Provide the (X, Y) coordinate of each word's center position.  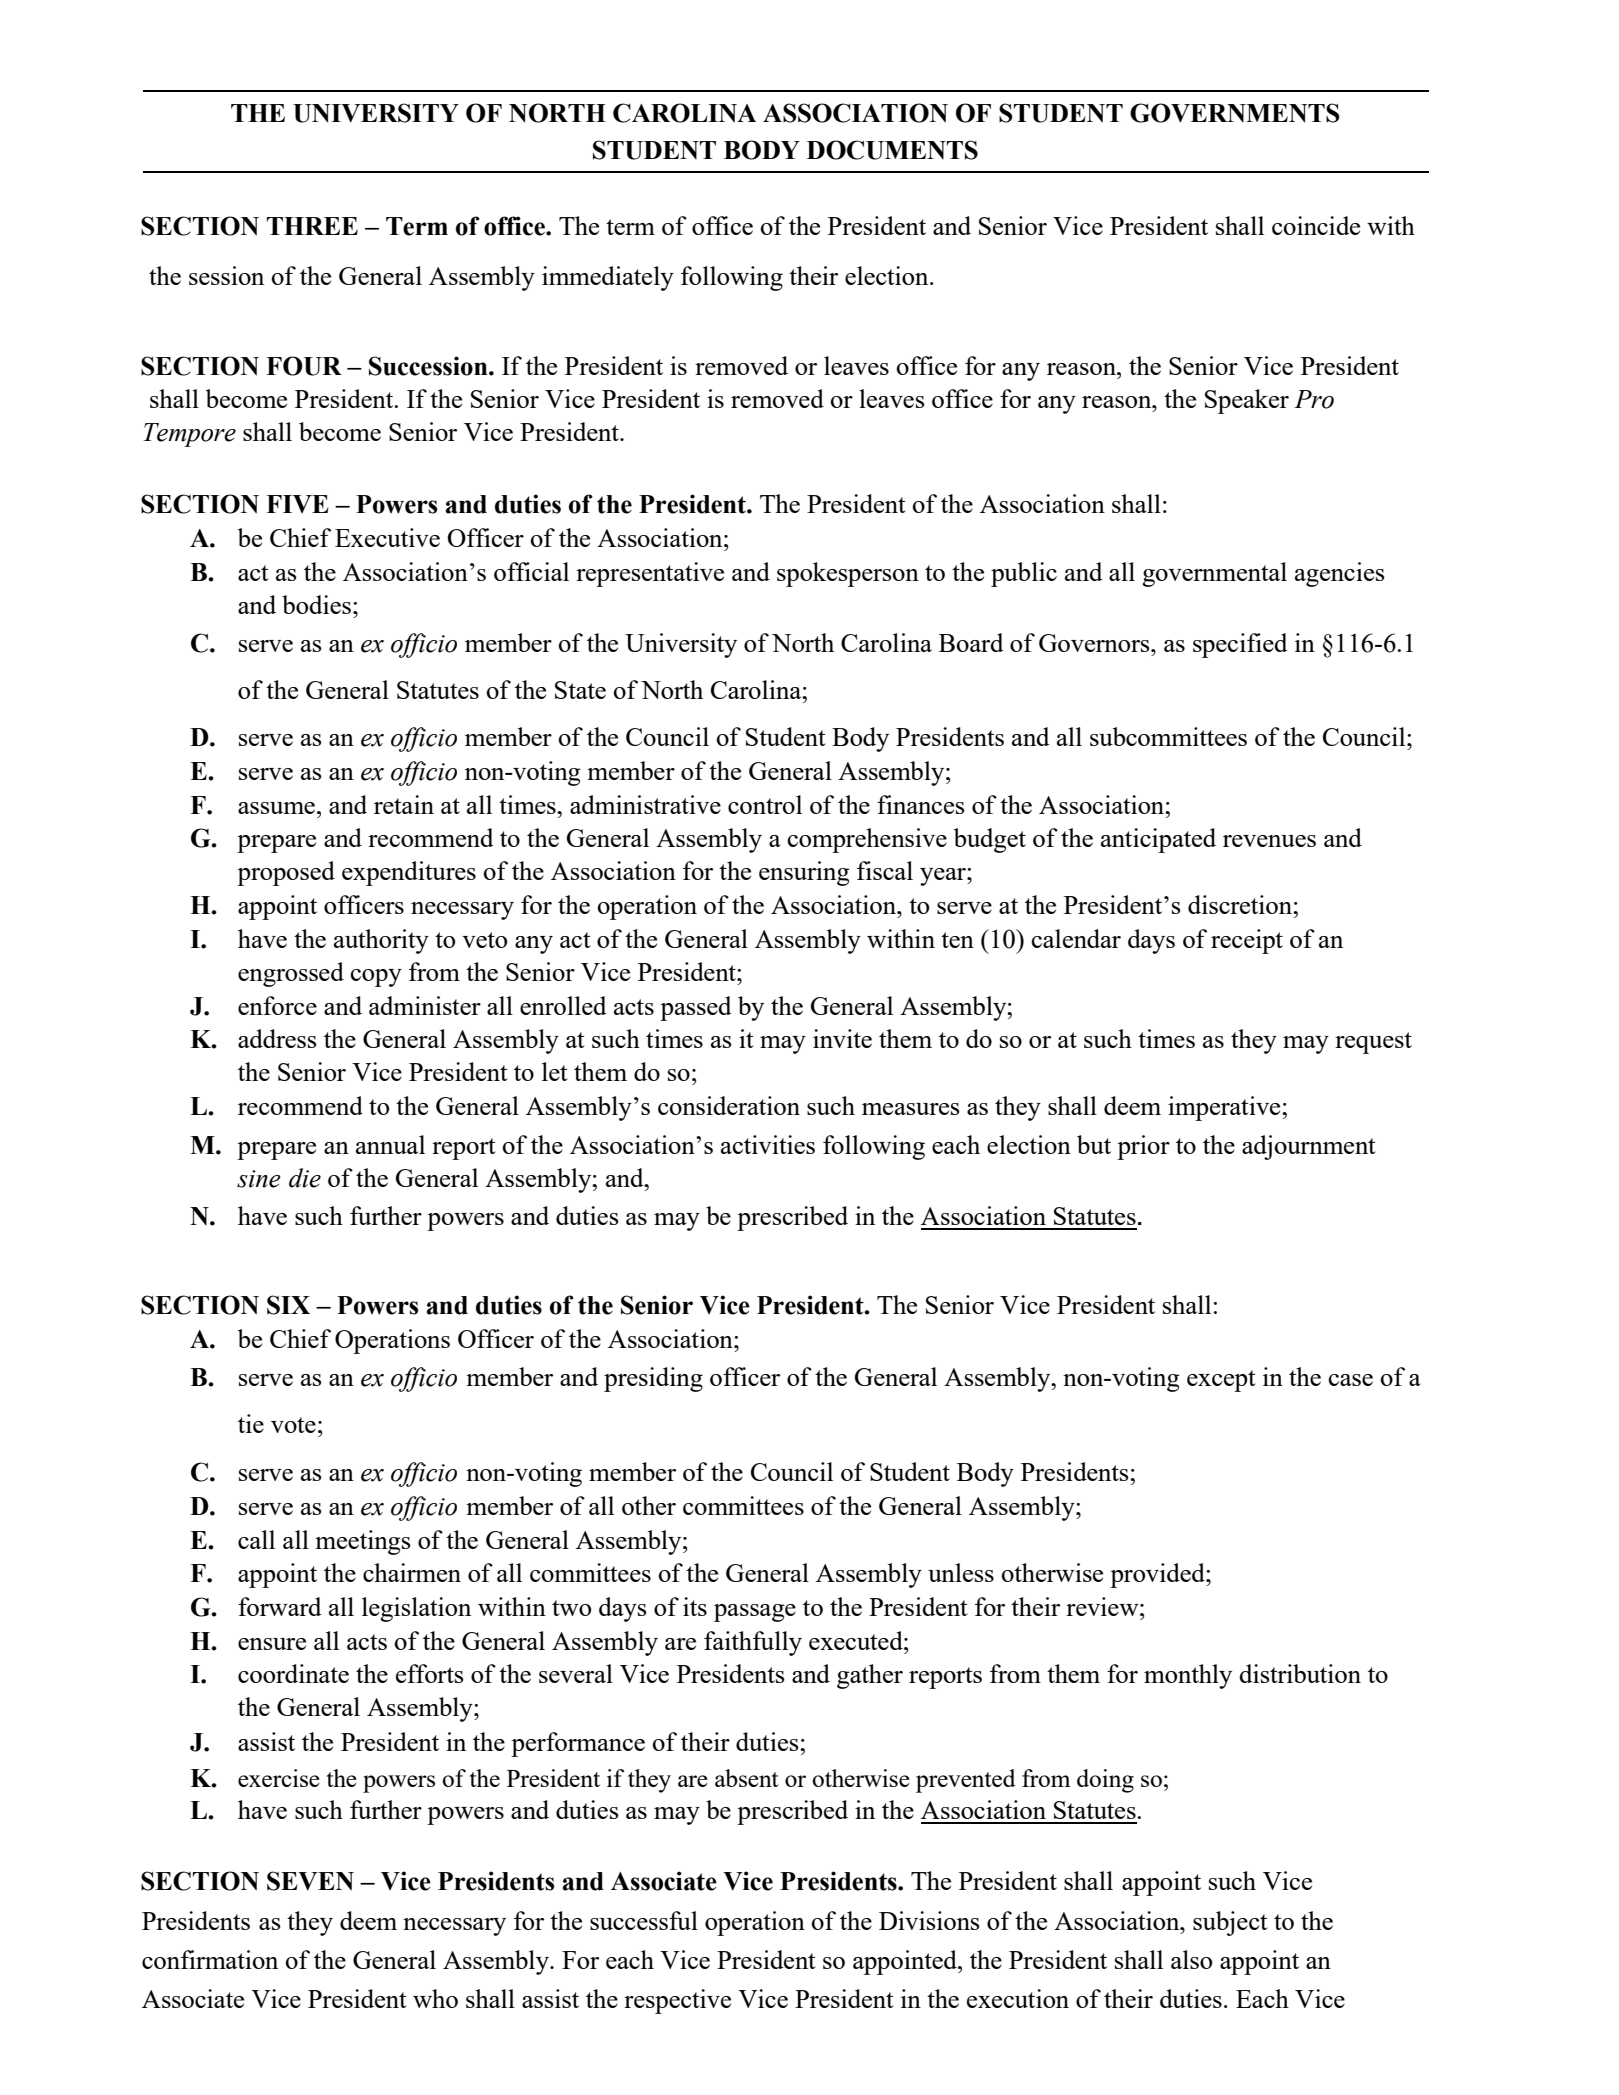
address (277, 1038)
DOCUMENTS (892, 150)
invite (842, 1038)
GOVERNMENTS (1234, 113)
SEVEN (310, 1881)
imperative (1225, 1108)
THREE (312, 226)
